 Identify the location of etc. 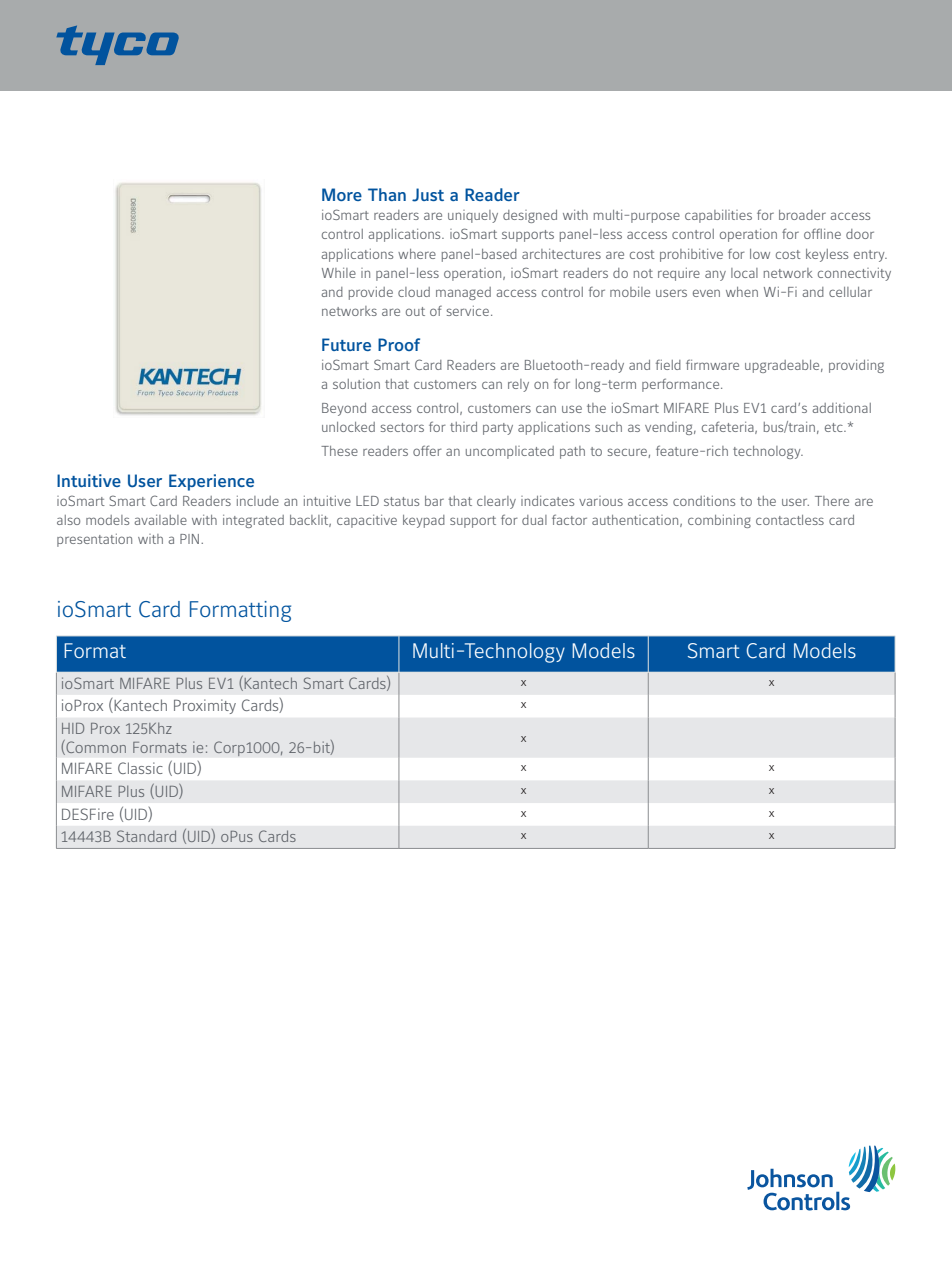
(835, 427).
